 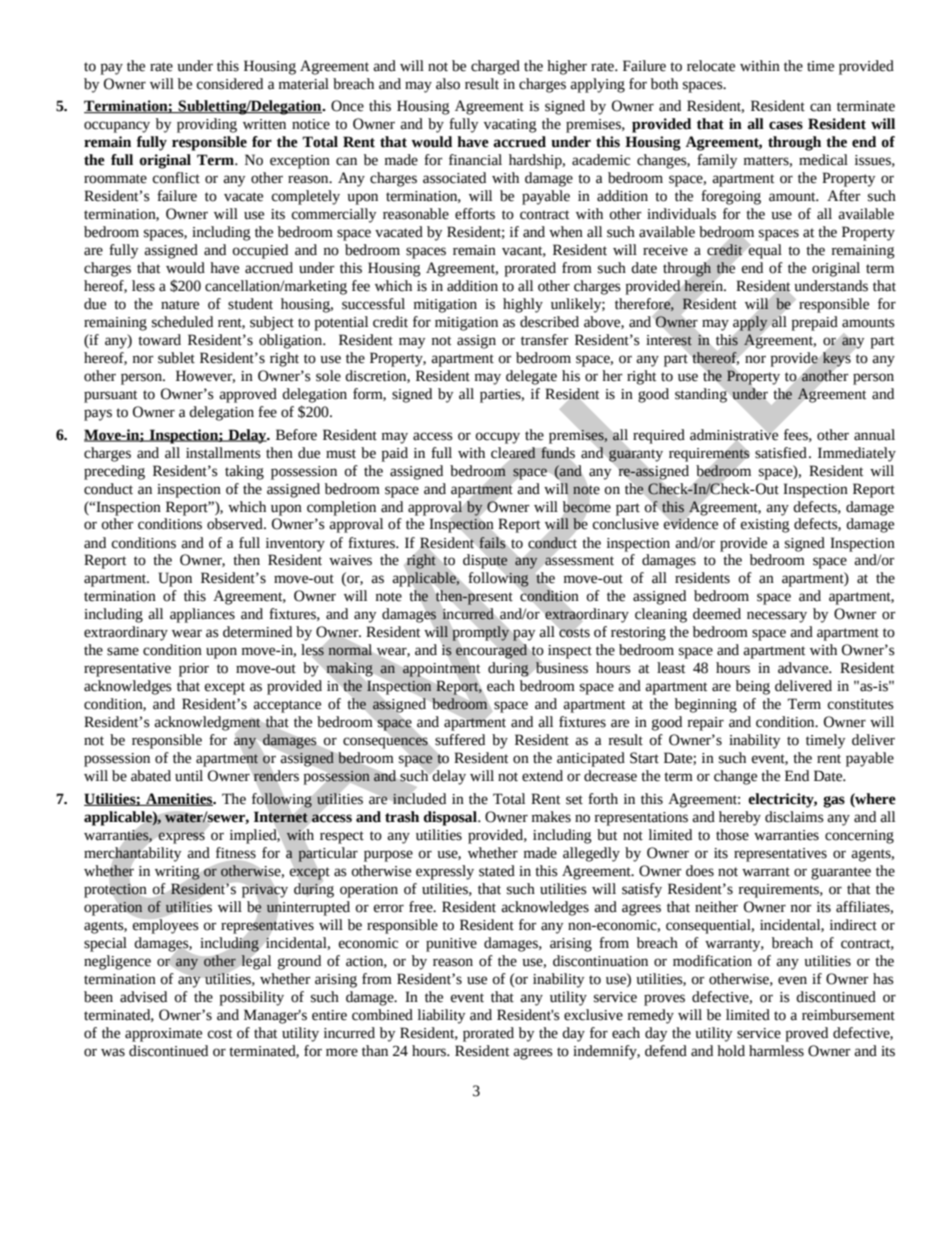 What do you see at coordinates (182, 322) in the page?
I see `scheduled` at bounding box center [182, 322].
